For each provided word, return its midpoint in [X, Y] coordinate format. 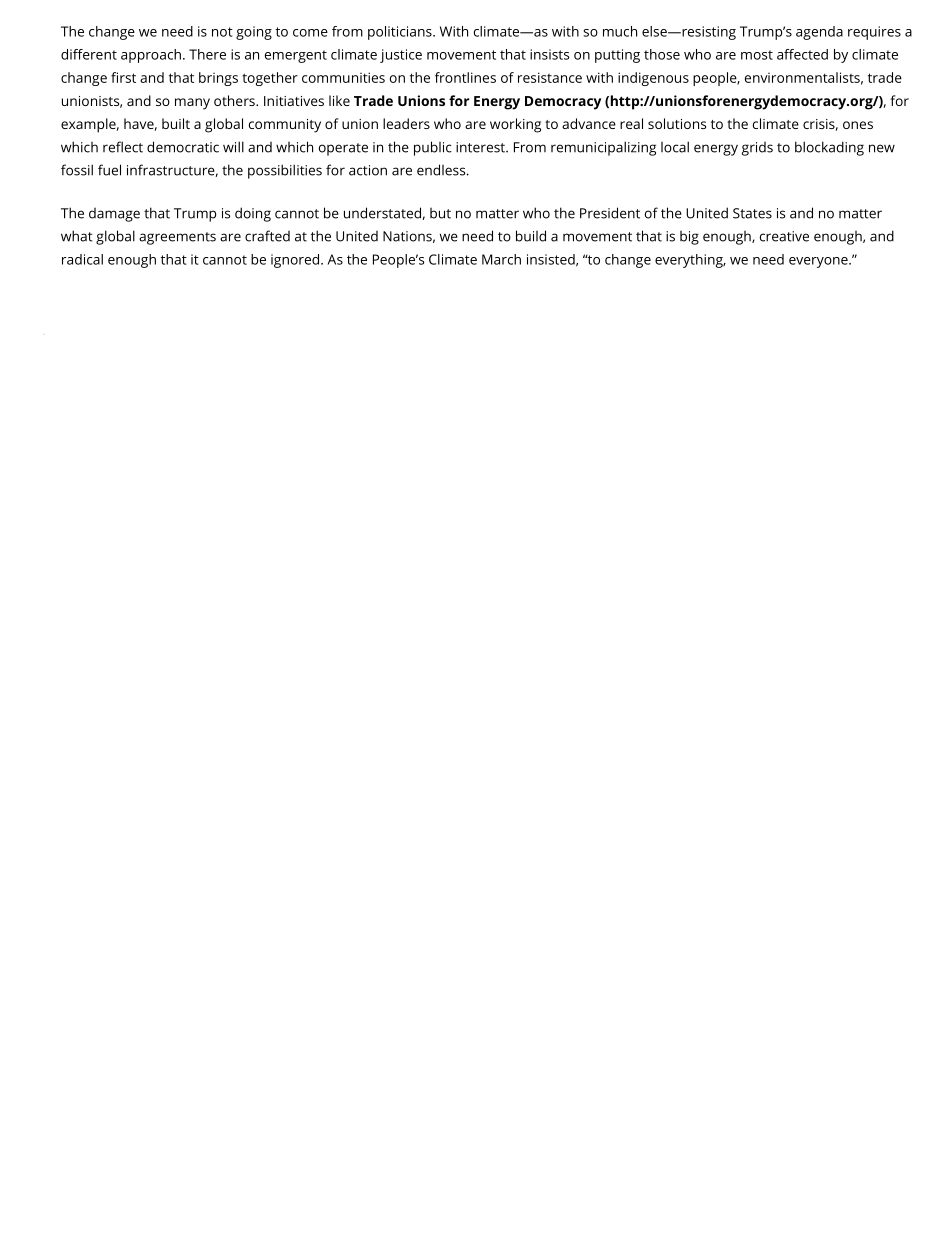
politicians [401, 33]
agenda [819, 33]
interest [481, 147]
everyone [819, 262]
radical [82, 259]
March [501, 259]
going [254, 33]
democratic [183, 147]
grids [757, 149]
